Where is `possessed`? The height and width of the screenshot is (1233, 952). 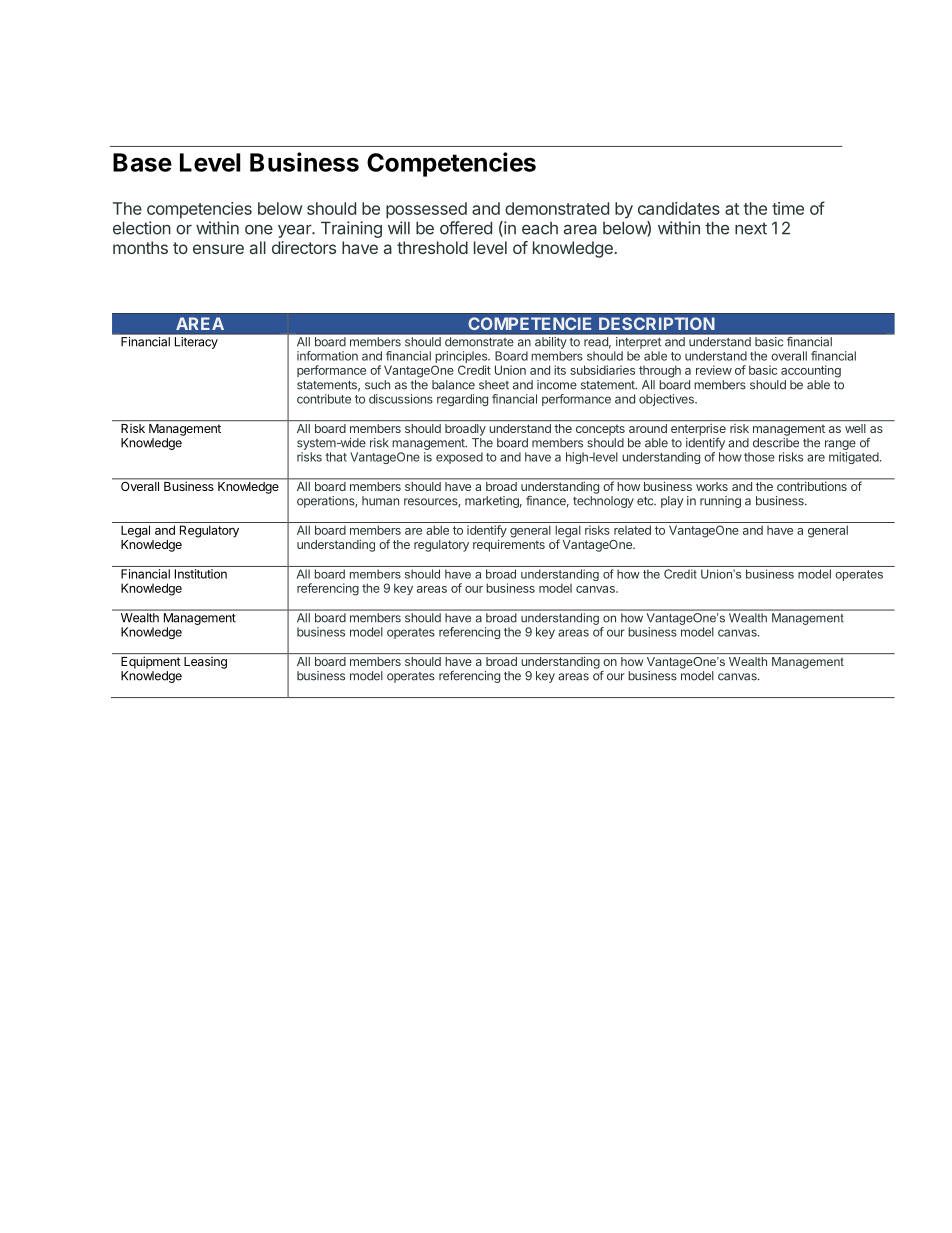 possessed is located at coordinates (426, 210).
